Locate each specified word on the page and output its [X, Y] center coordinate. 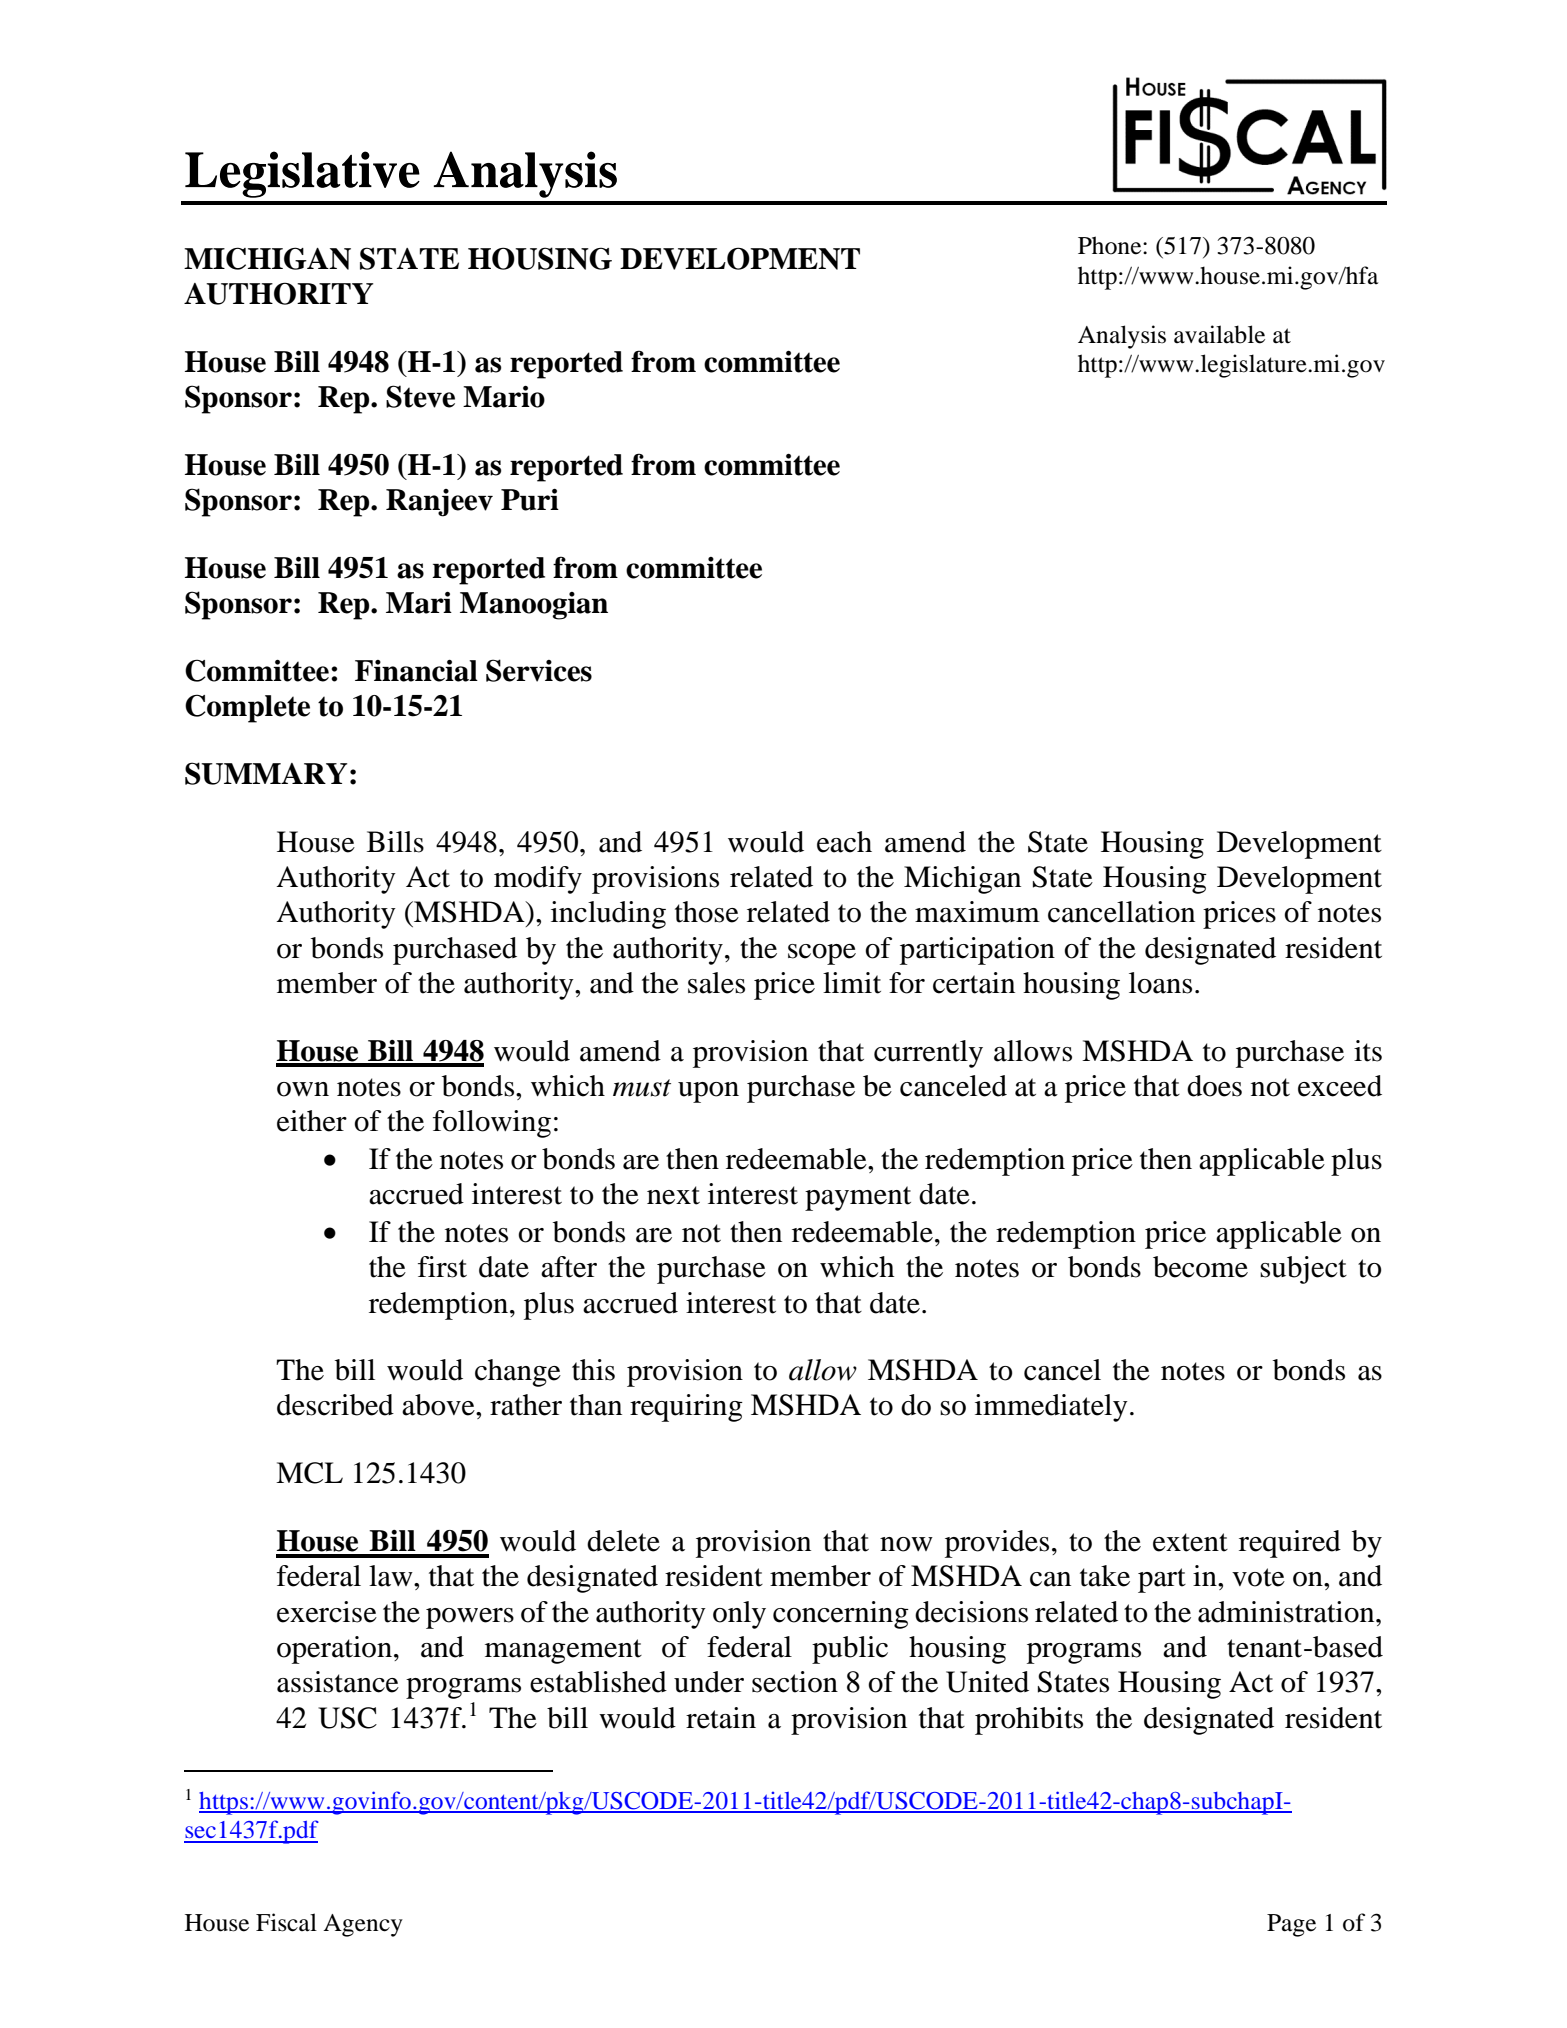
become [1200, 1267]
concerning [841, 1615]
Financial [416, 671]
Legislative [302, 174]
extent [1190, 1542]
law [392, 1576]
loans [1160, 983]
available [1219, 334]
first [442, 1267]
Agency [363, 1925]
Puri [530, 500]
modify [538, 880]
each [844, 842]
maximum [977, 912]
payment [858, 1198]
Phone [1111, 245]
